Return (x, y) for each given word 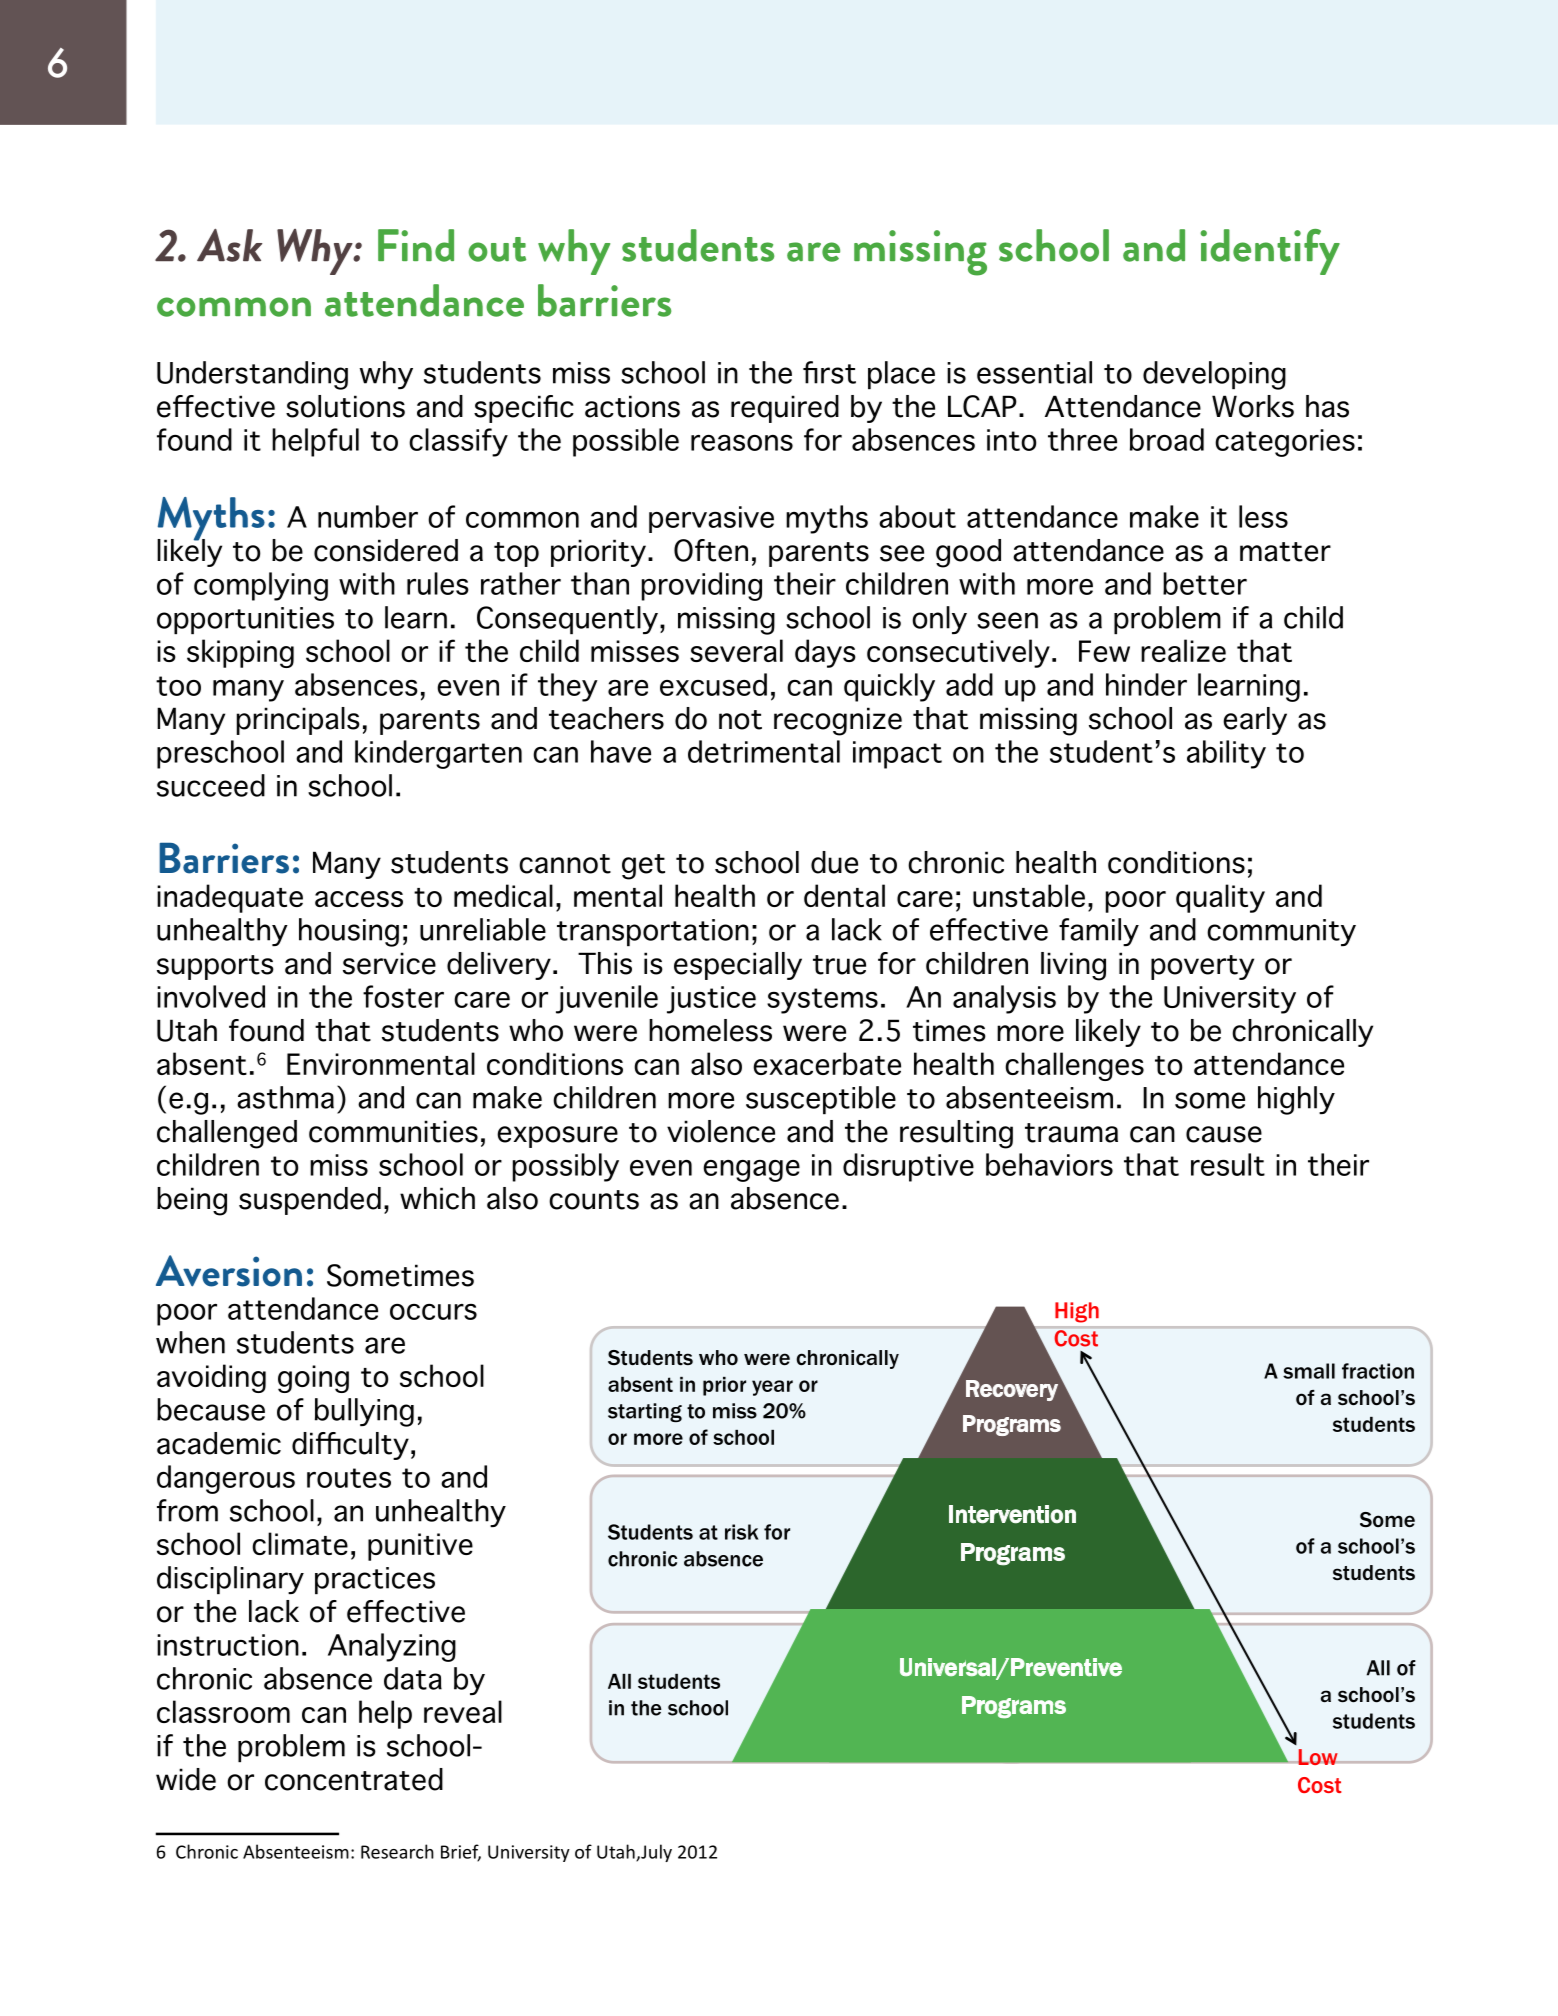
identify (1270, 252)
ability (1226, 754)
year (772, 1388)
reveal (463, 1711)
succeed (211, 785)
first (829, 372)
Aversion (229, 1271)
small (1309, 1371)
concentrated (354, 1779)
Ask (229, 245)
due (834, 862)
